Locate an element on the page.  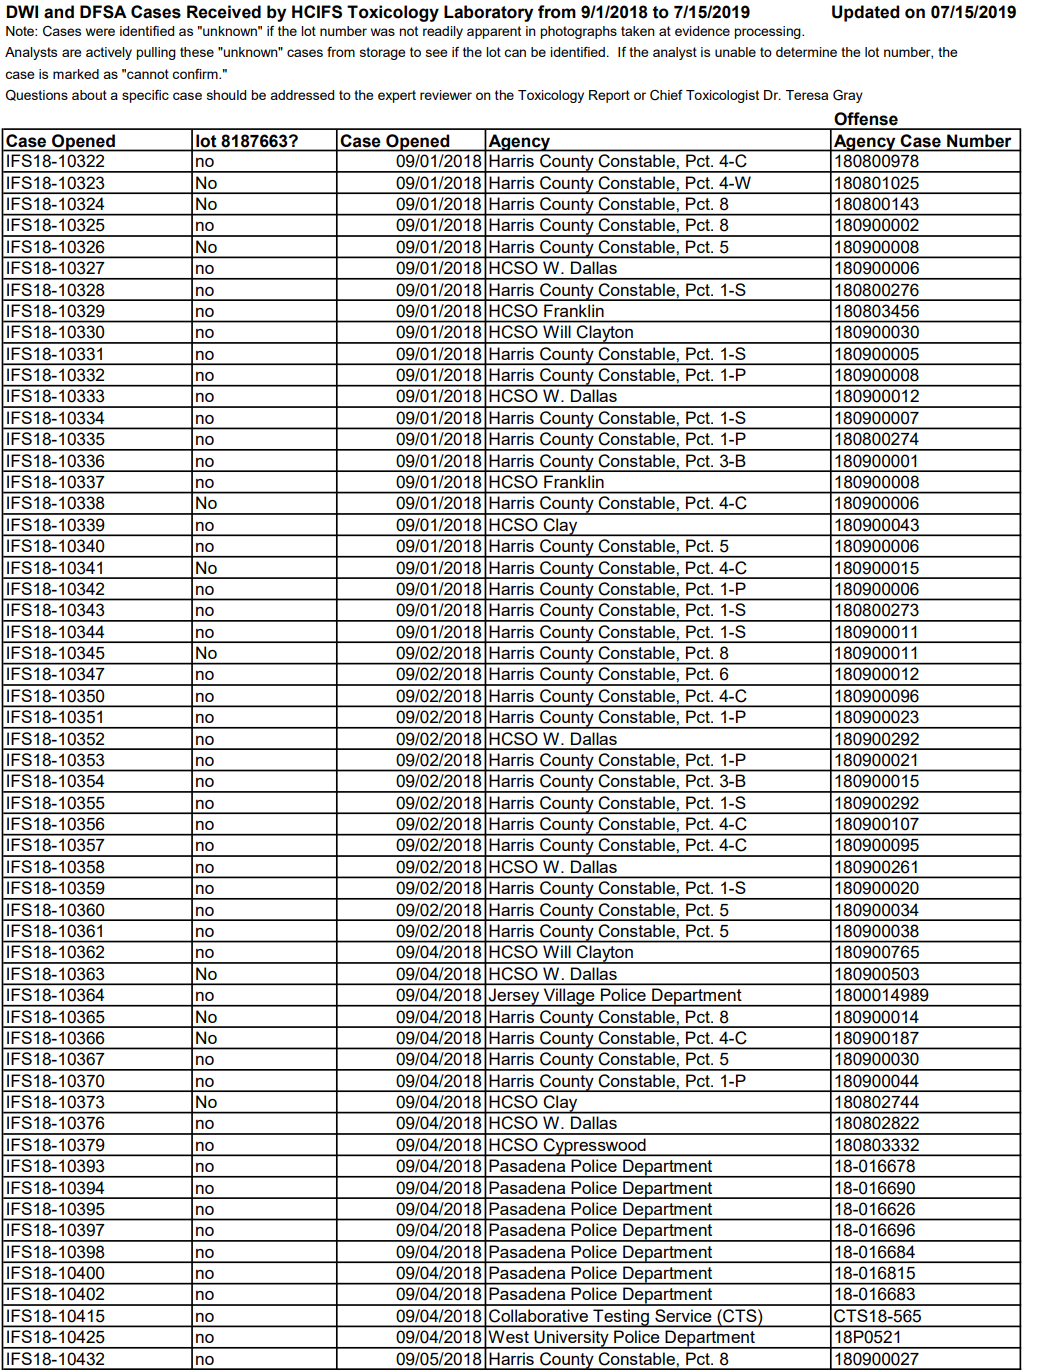
Toxicologist is located at coordinates (722, 96).
